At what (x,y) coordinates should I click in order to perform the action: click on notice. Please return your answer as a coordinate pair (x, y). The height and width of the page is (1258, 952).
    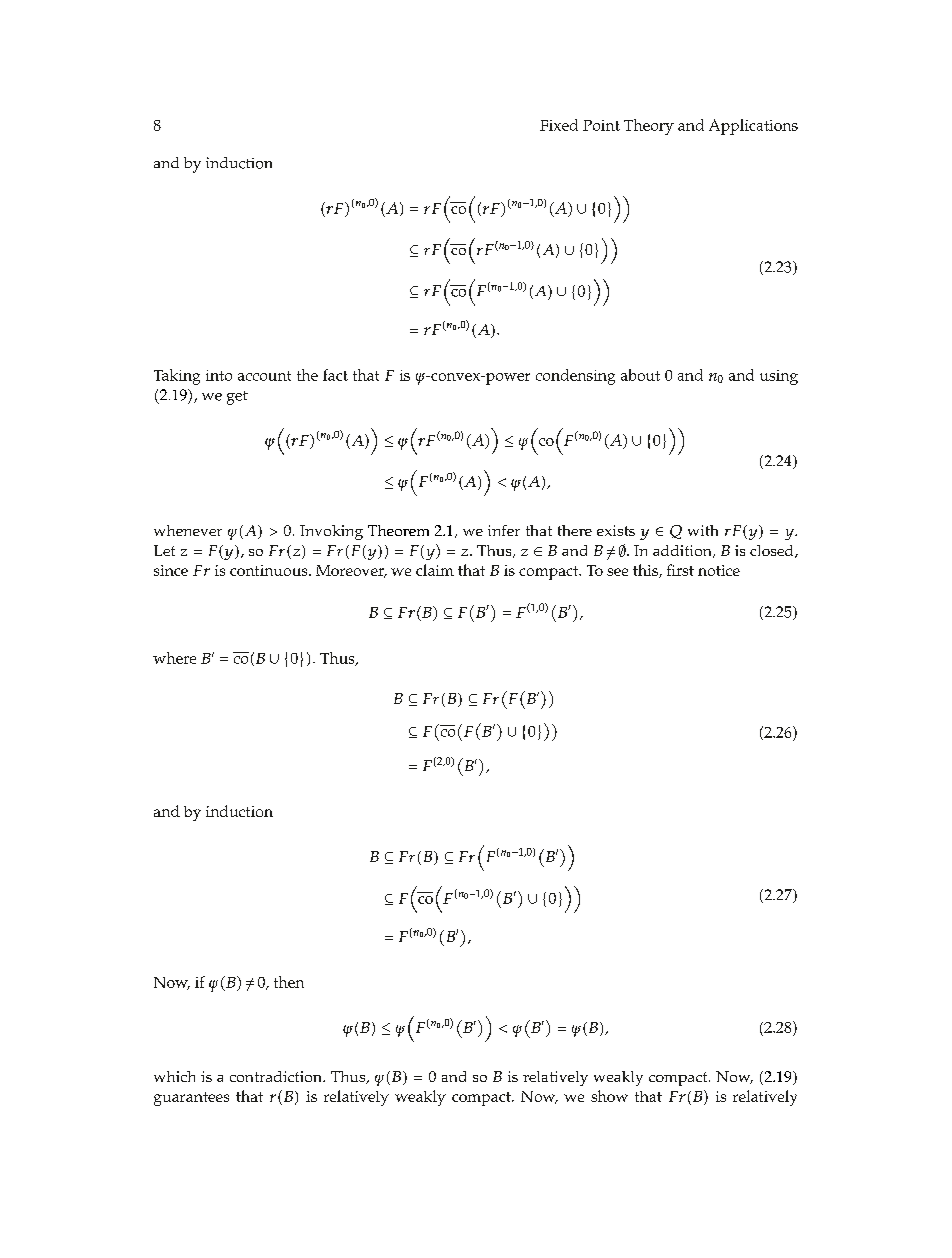
    Looking at the image, I should click on (719, 570).
